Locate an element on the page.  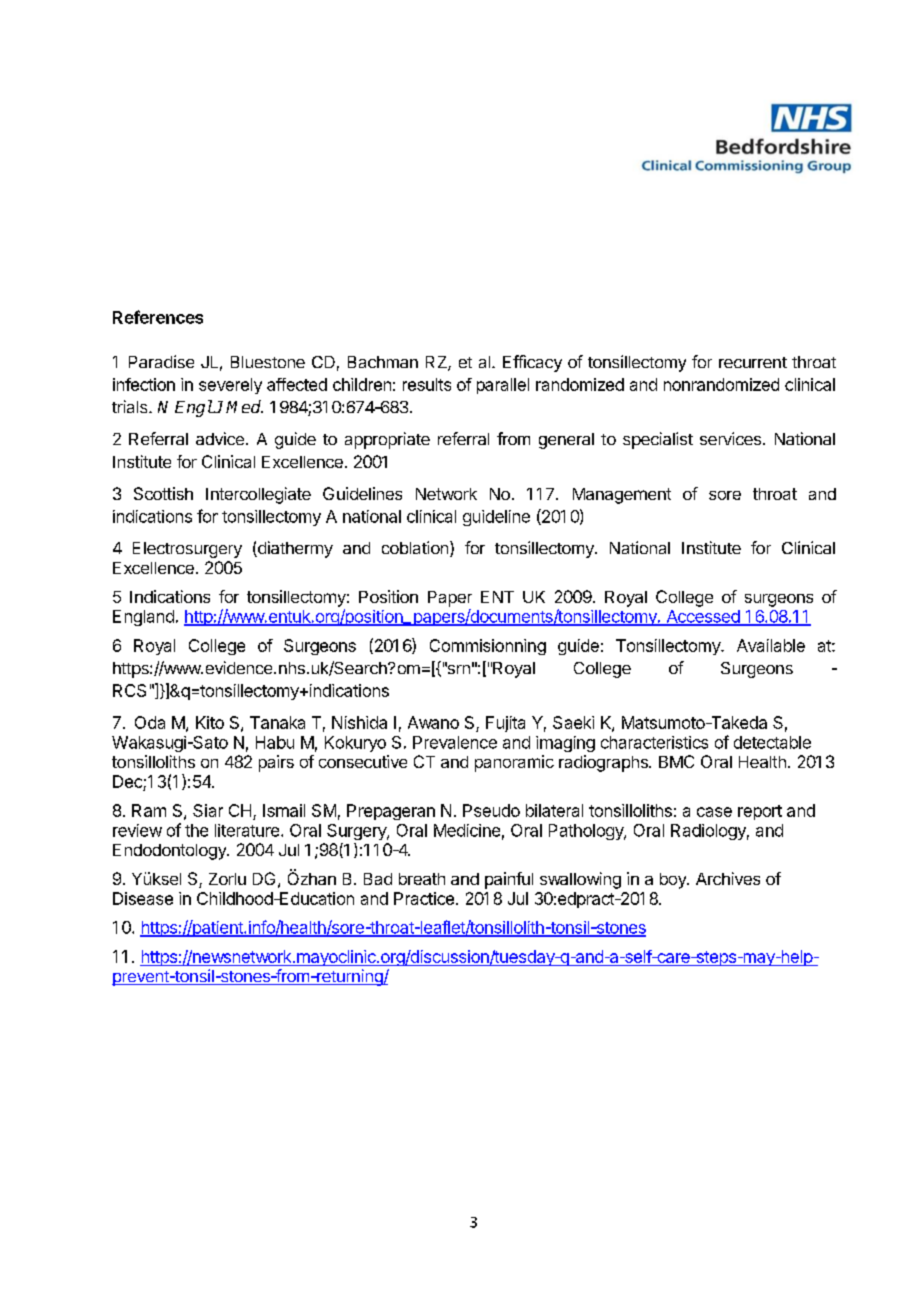
characteristics is located at coordinates (654, 742).
